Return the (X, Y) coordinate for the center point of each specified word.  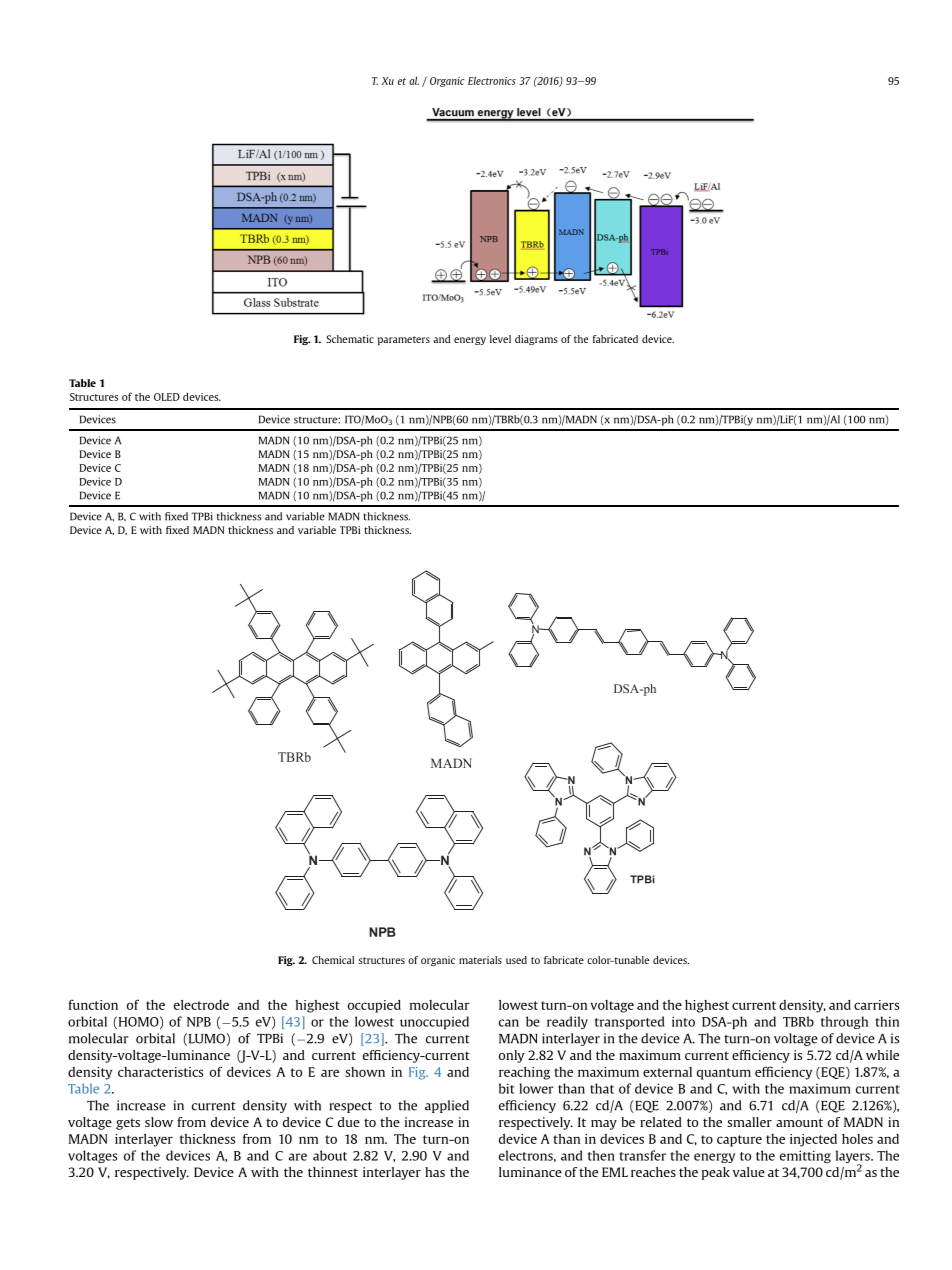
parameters (404, 340)
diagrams (536, 340)
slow (159, 1122)
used (516, 960)
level (500, 339)
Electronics (492, 81)
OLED (167, 397)
